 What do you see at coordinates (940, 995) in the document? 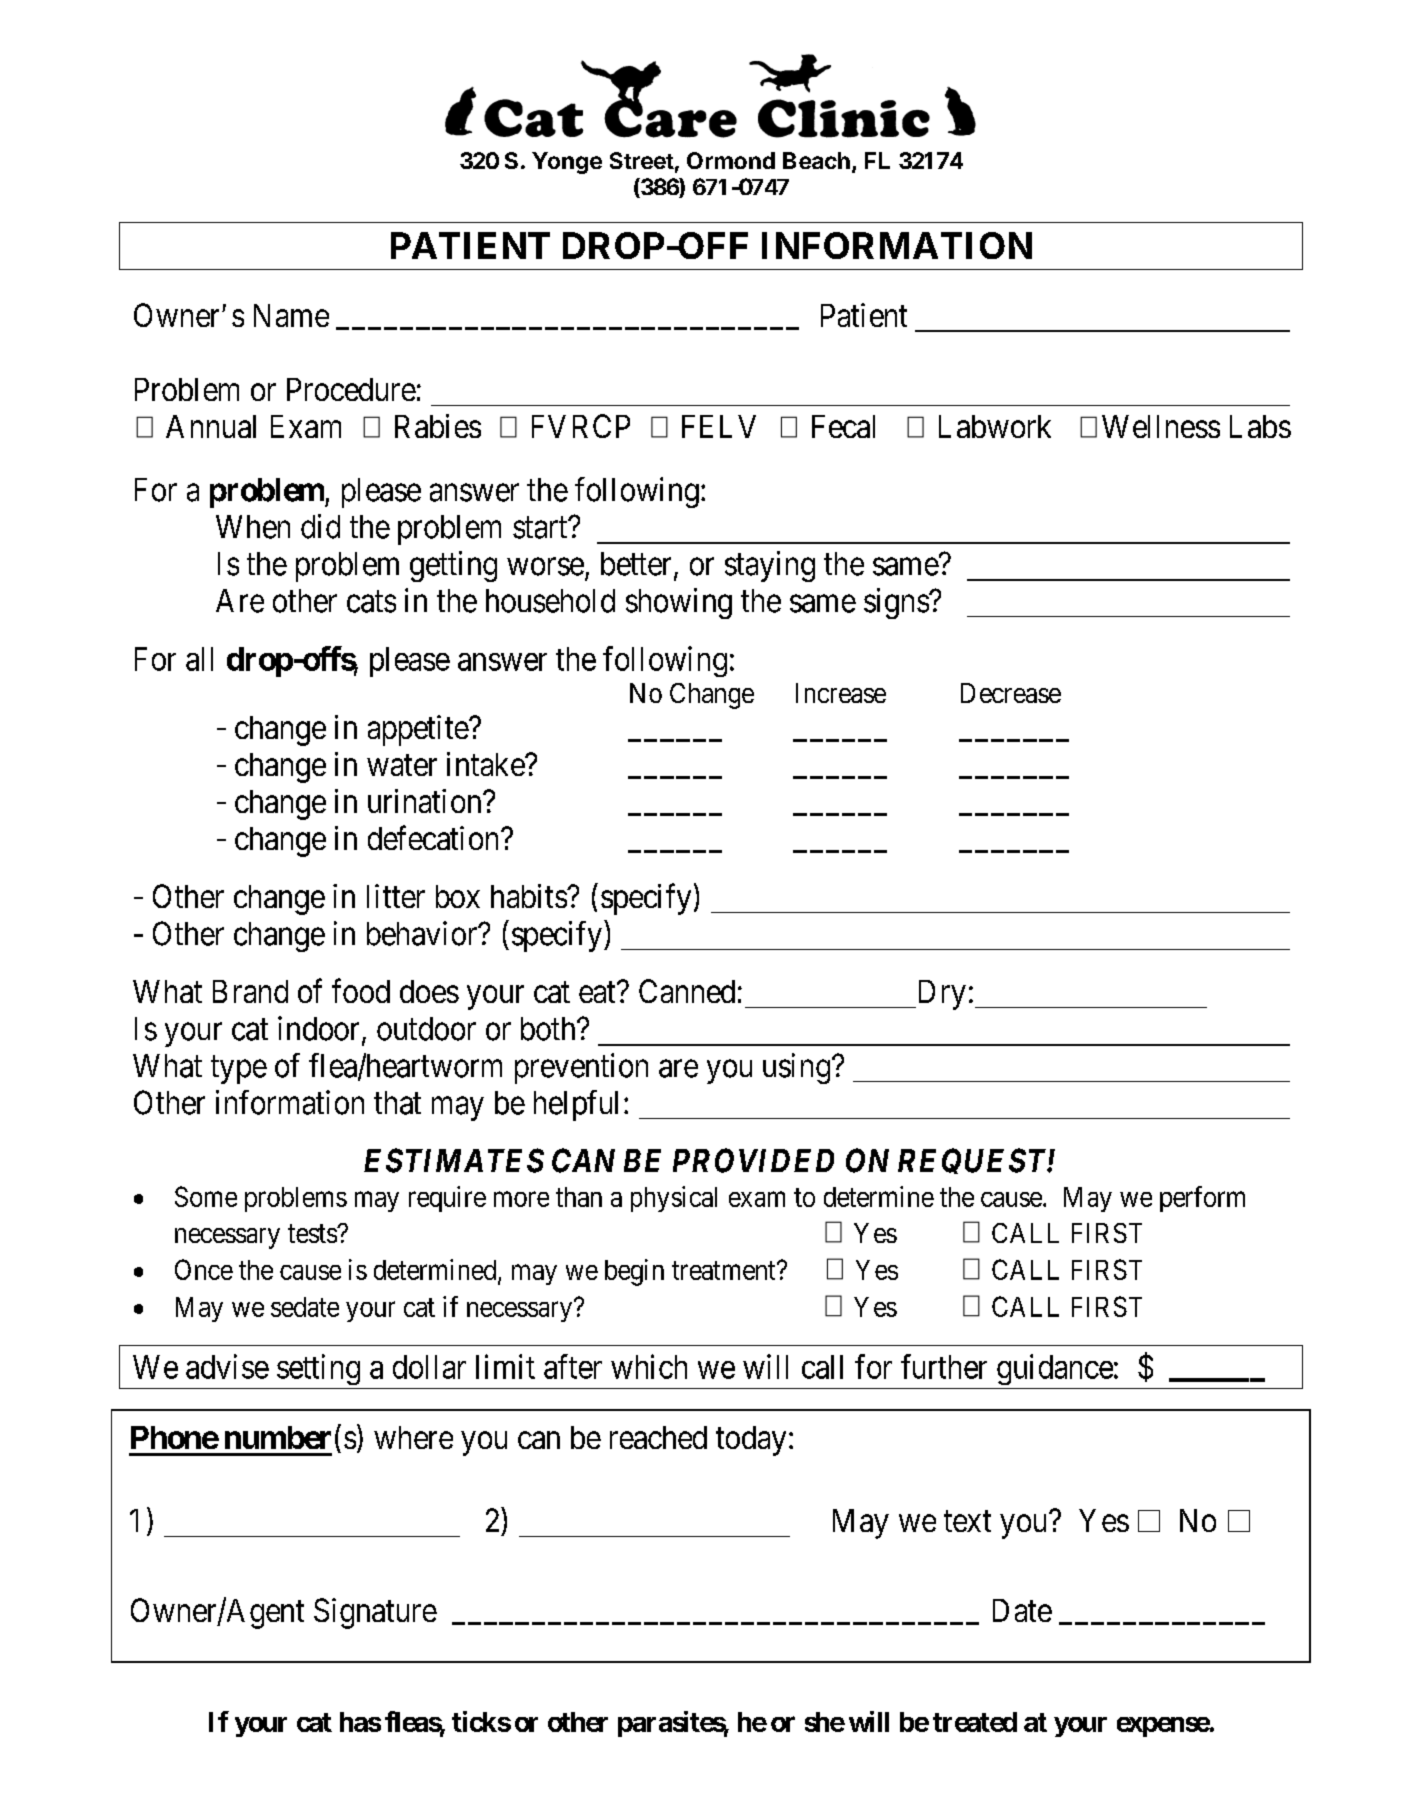
I see `Dry` at bounding box center [940, 995].
